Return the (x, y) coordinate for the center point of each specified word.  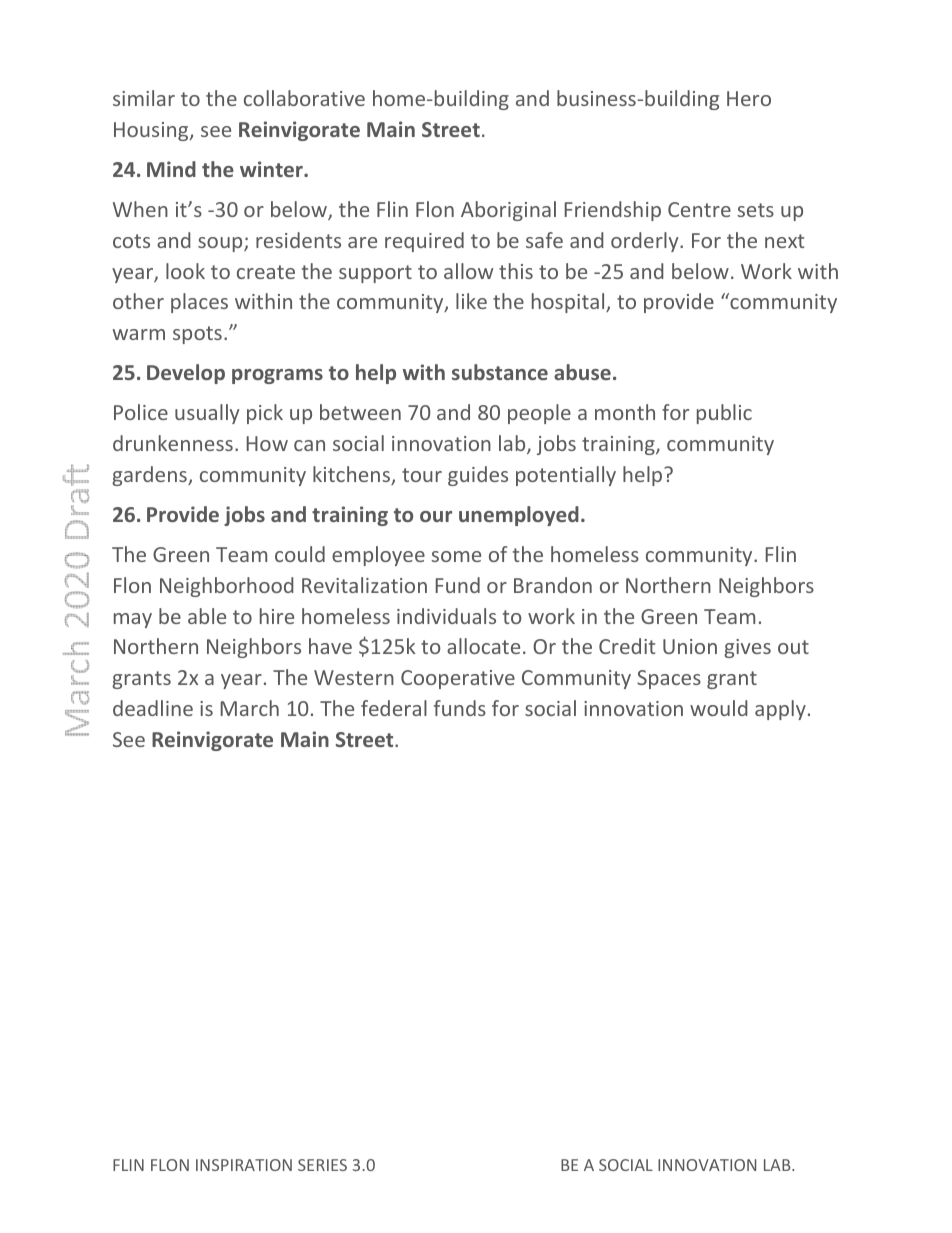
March (250, 708)
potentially (566, 476)
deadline (153, 708)
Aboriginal (508, 211)
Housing (152, 131)
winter (272, 169)
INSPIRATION (244, 1165)
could (300, 554)
